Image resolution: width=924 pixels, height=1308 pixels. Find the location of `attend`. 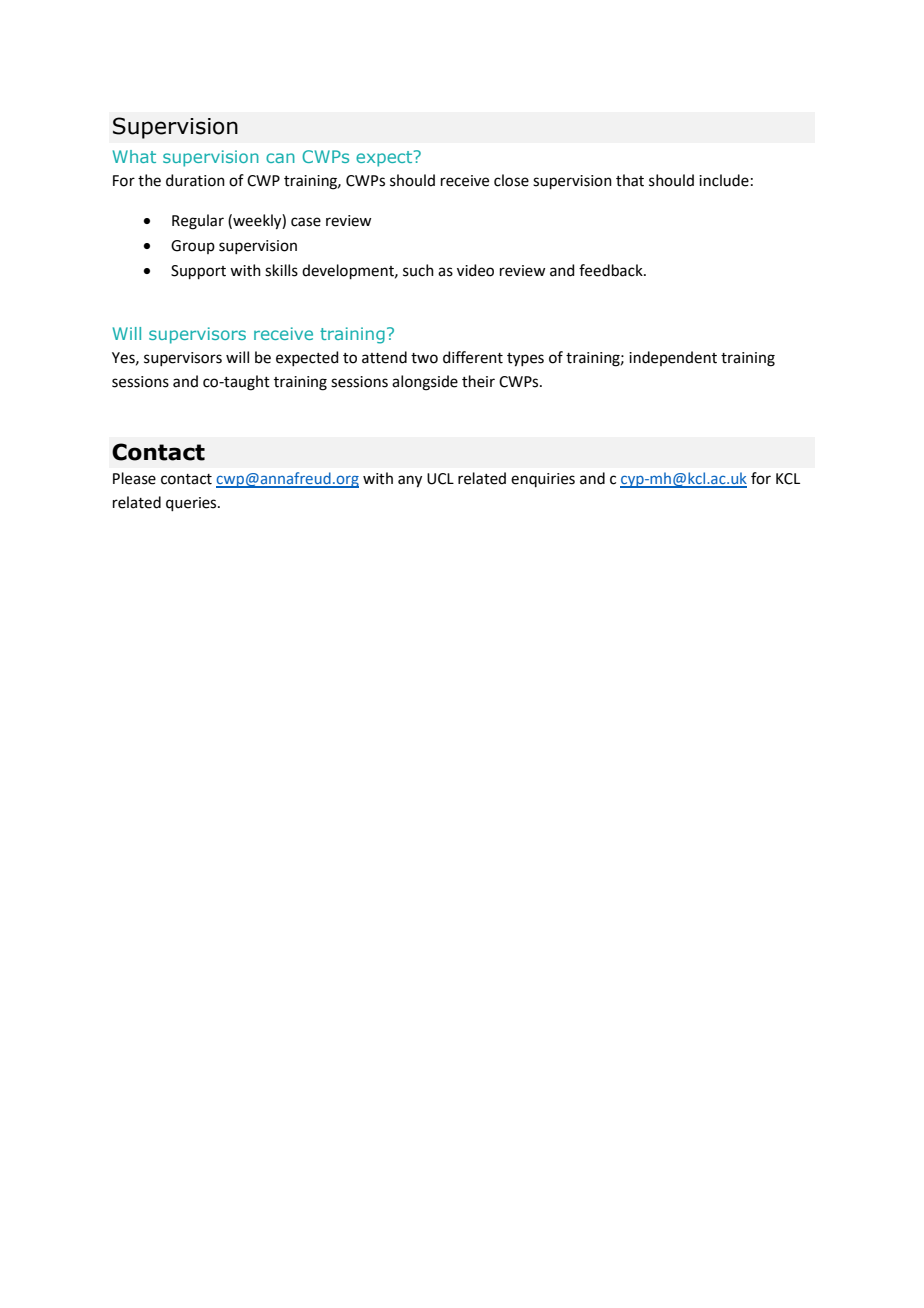

attend is located at coordinates (384, 357).
